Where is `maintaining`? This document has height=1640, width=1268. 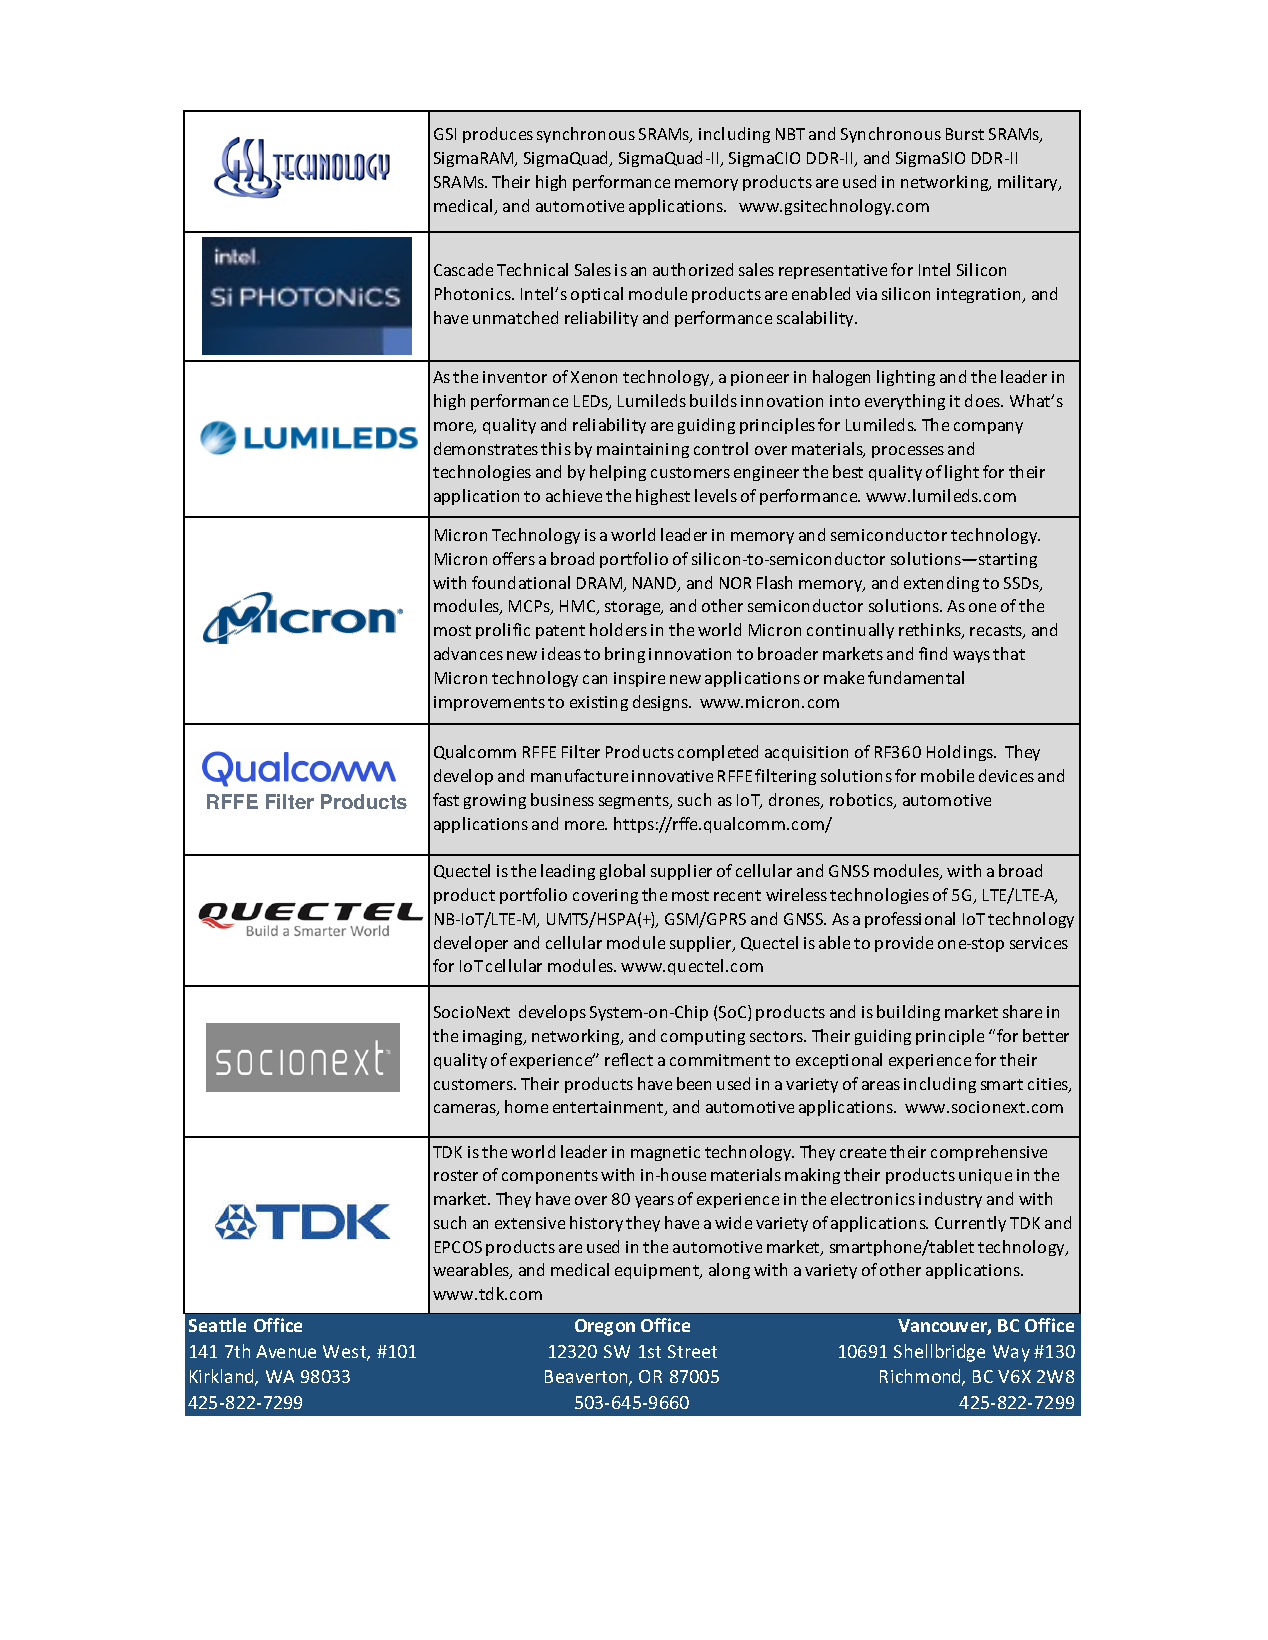
maintaining is located at coordinates (643, 450).
